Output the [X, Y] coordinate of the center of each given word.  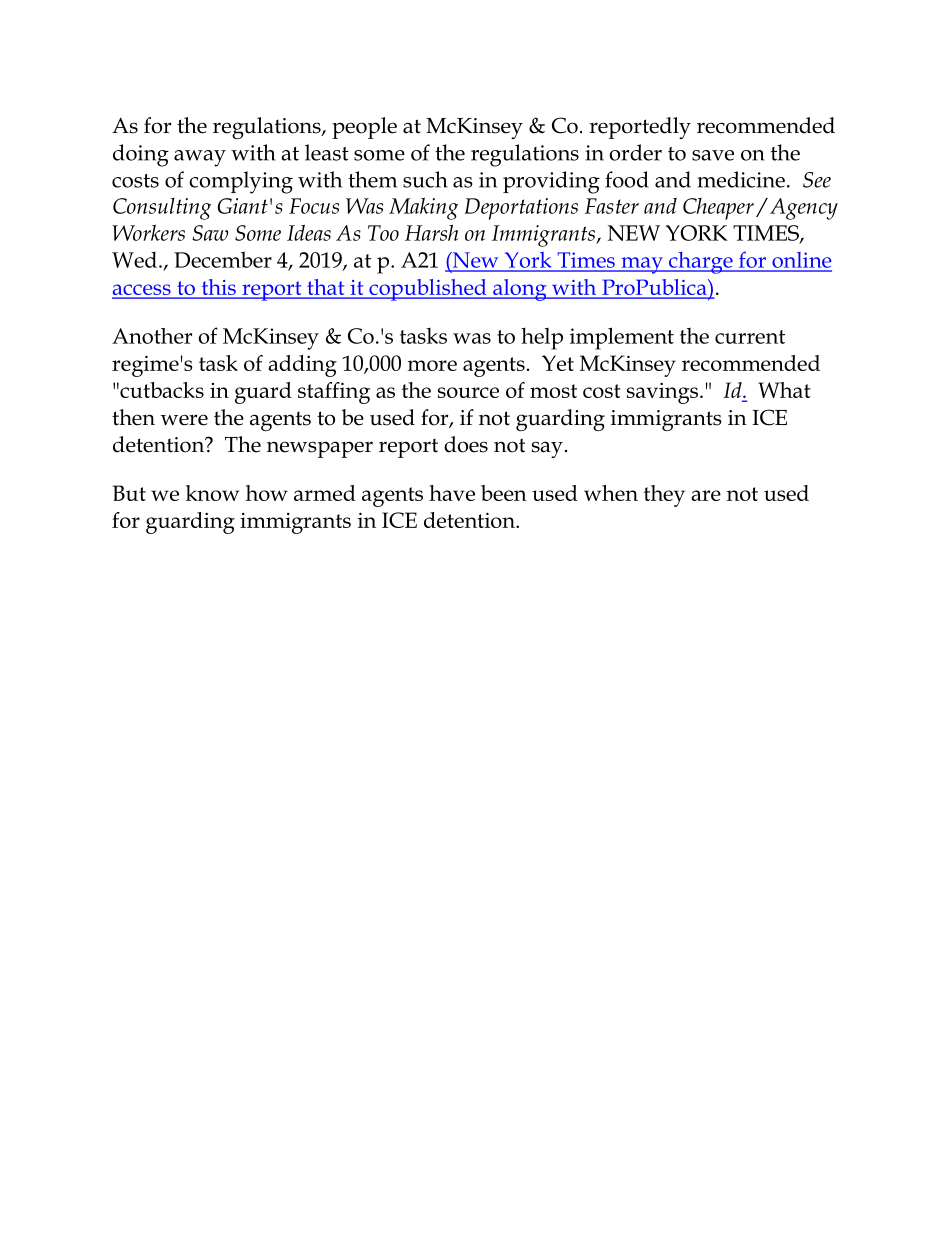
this [219, 287]
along [520, 290]
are [706, 495]
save [713, 155]
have [452, 493]
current [750, 337]
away [200, 158]
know [212, 493]
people [364, 128]
